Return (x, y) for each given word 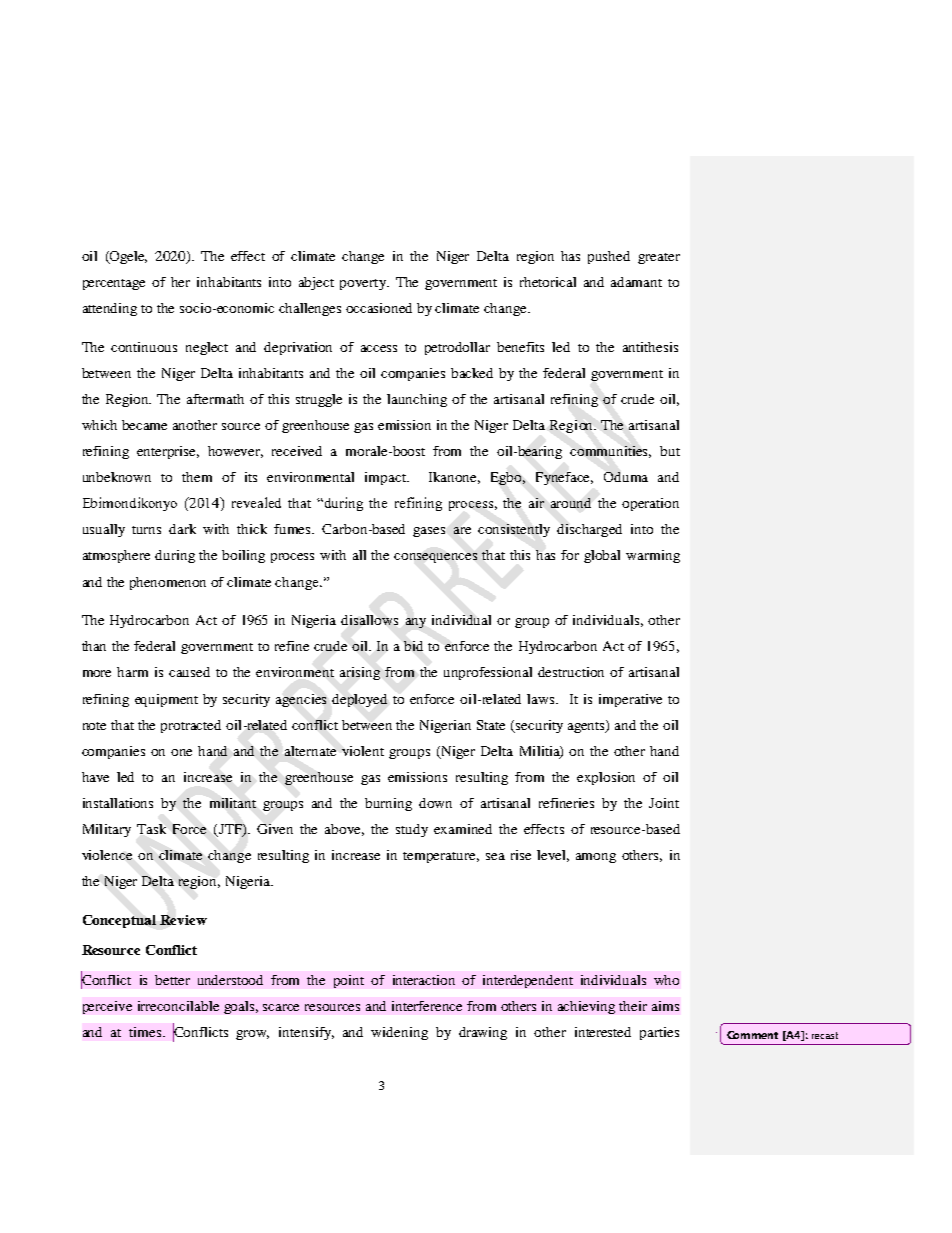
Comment (752, 1035)
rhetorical (548, 282)
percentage (114, 284)
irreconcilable (178, 1006)
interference (427, 1006)
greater (659, 258)
